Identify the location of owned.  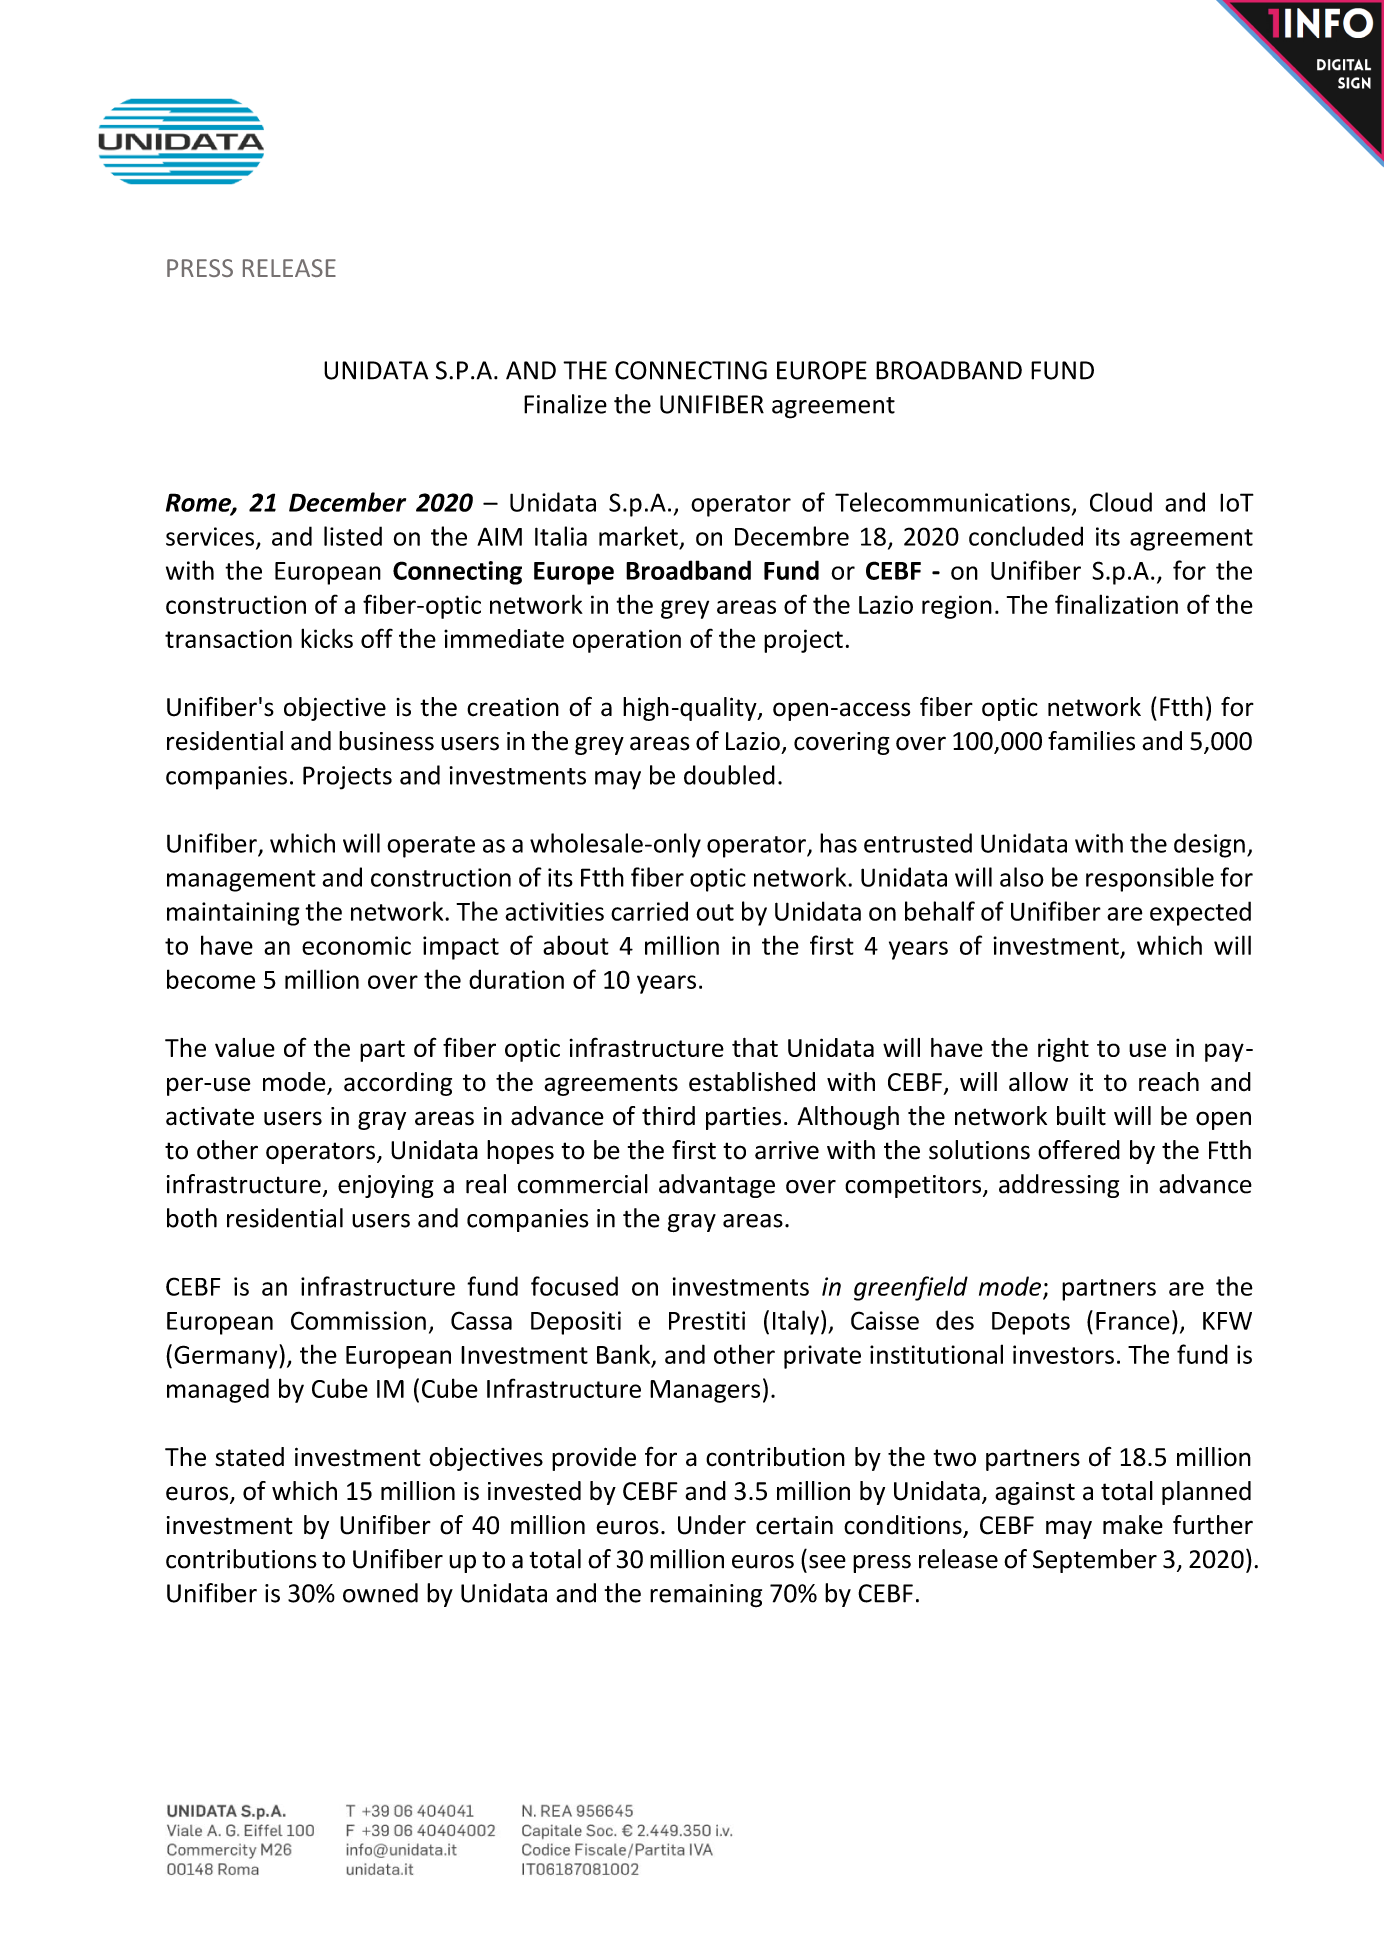
(380, 1593).
